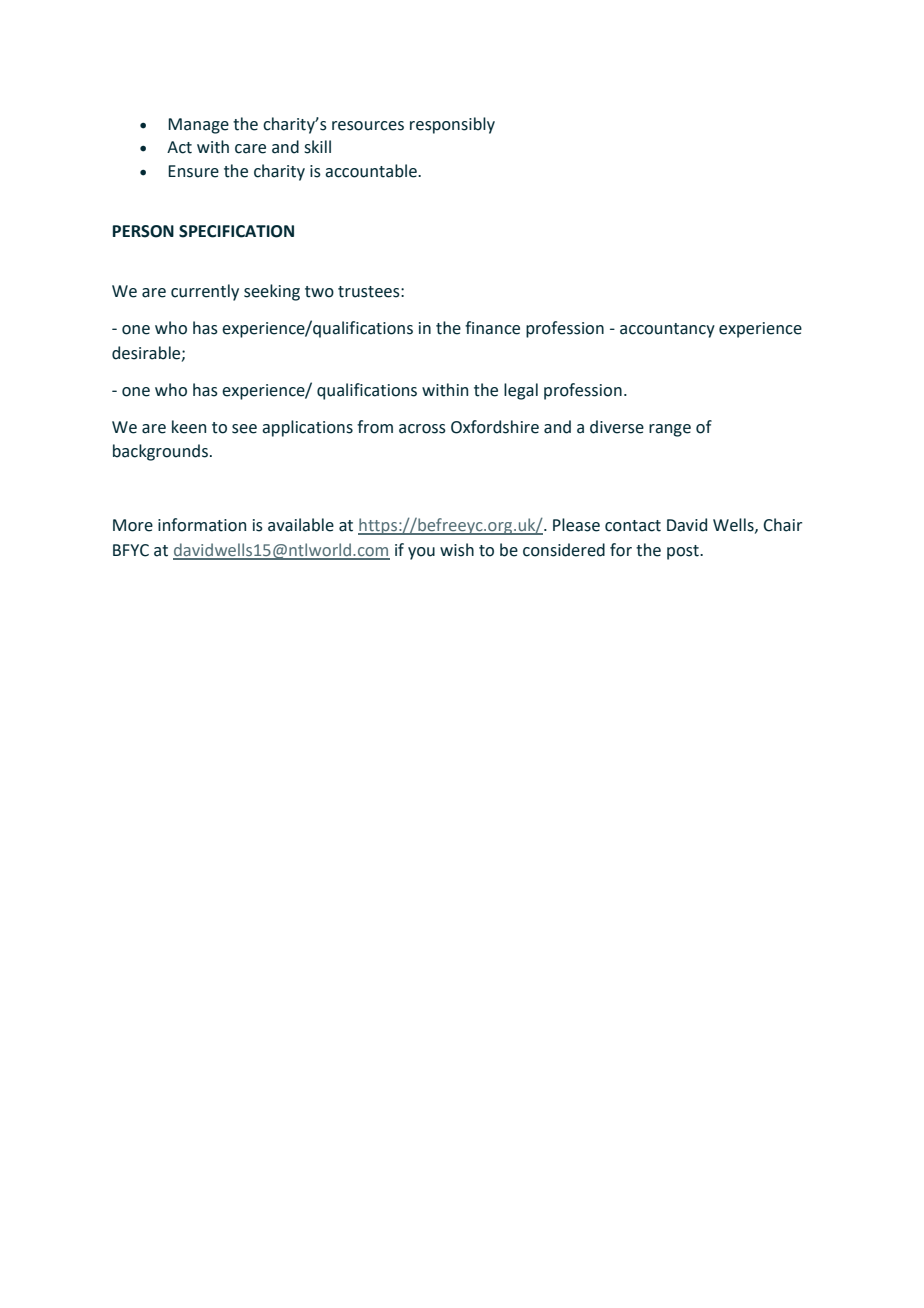 The width and height of the page is (924, 1308). Describe the element at coordinates (452, 125) in the page. I see `responsibly` at that location.
